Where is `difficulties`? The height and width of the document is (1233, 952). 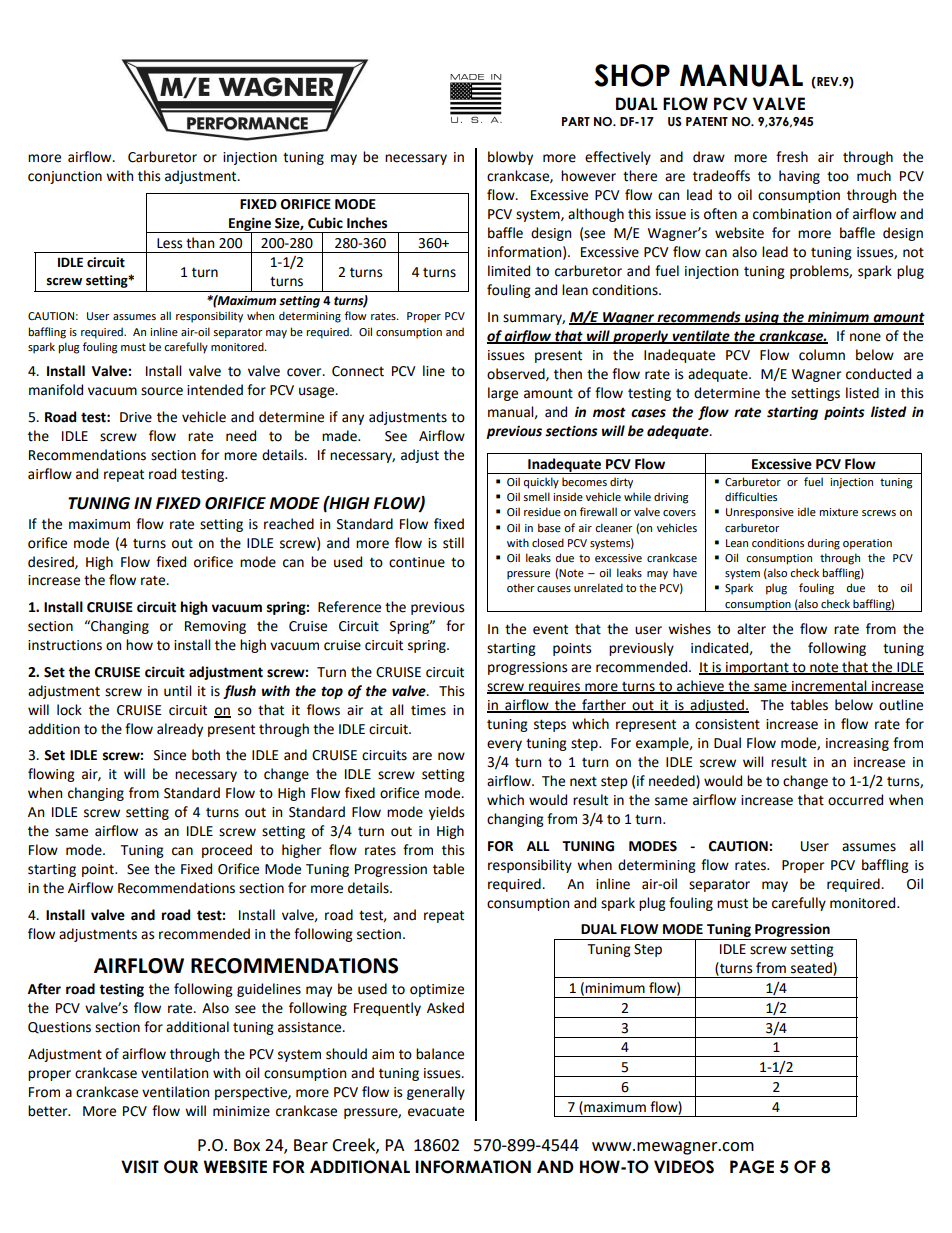
difficulties is located at coordinates (751, 496).
